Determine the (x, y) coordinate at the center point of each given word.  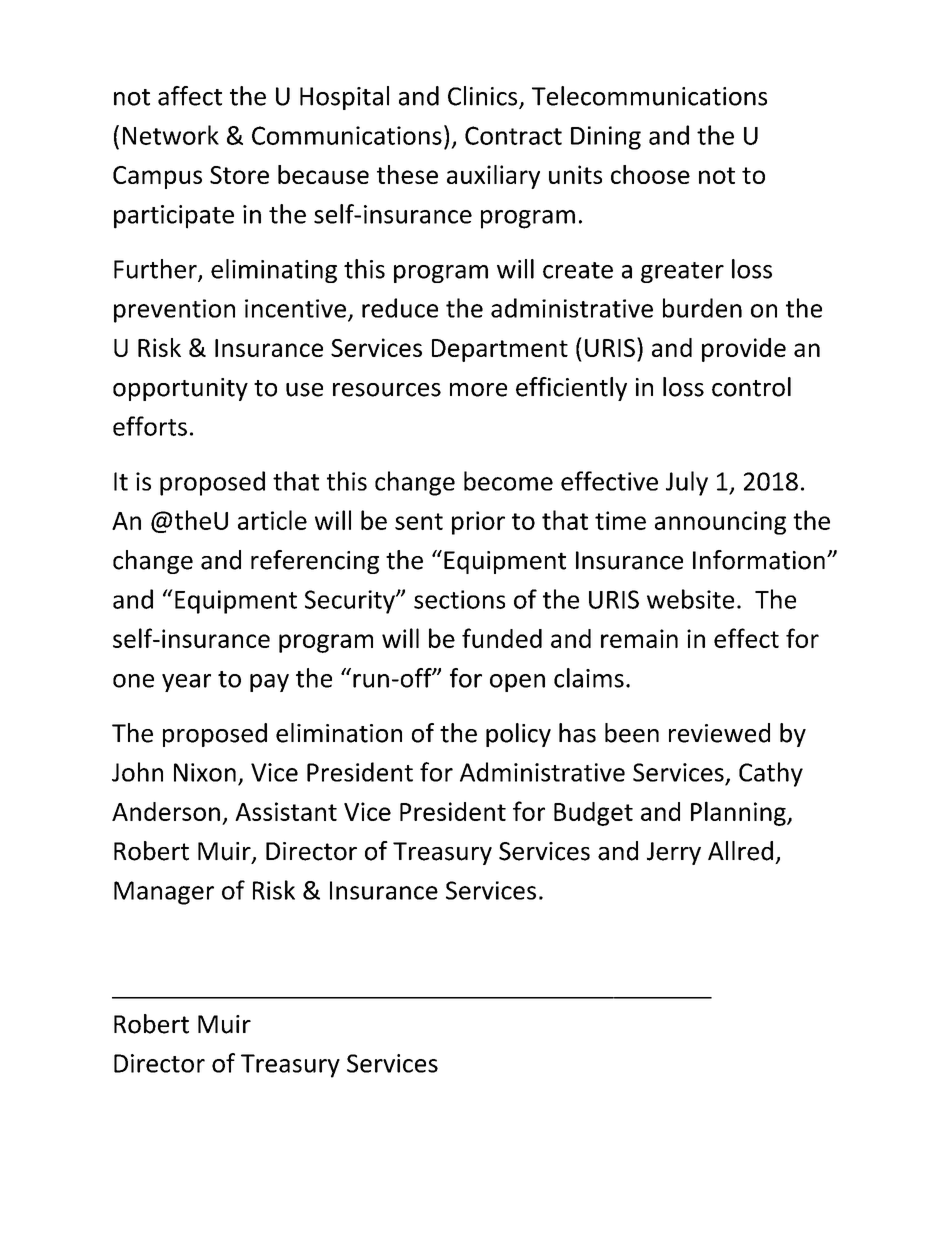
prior (478, 523)
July (687, 483)
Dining (606, 138)
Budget (593, 814)
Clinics (484, 97)
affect (190, 96)
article (272, 520)
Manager (164, 893)
